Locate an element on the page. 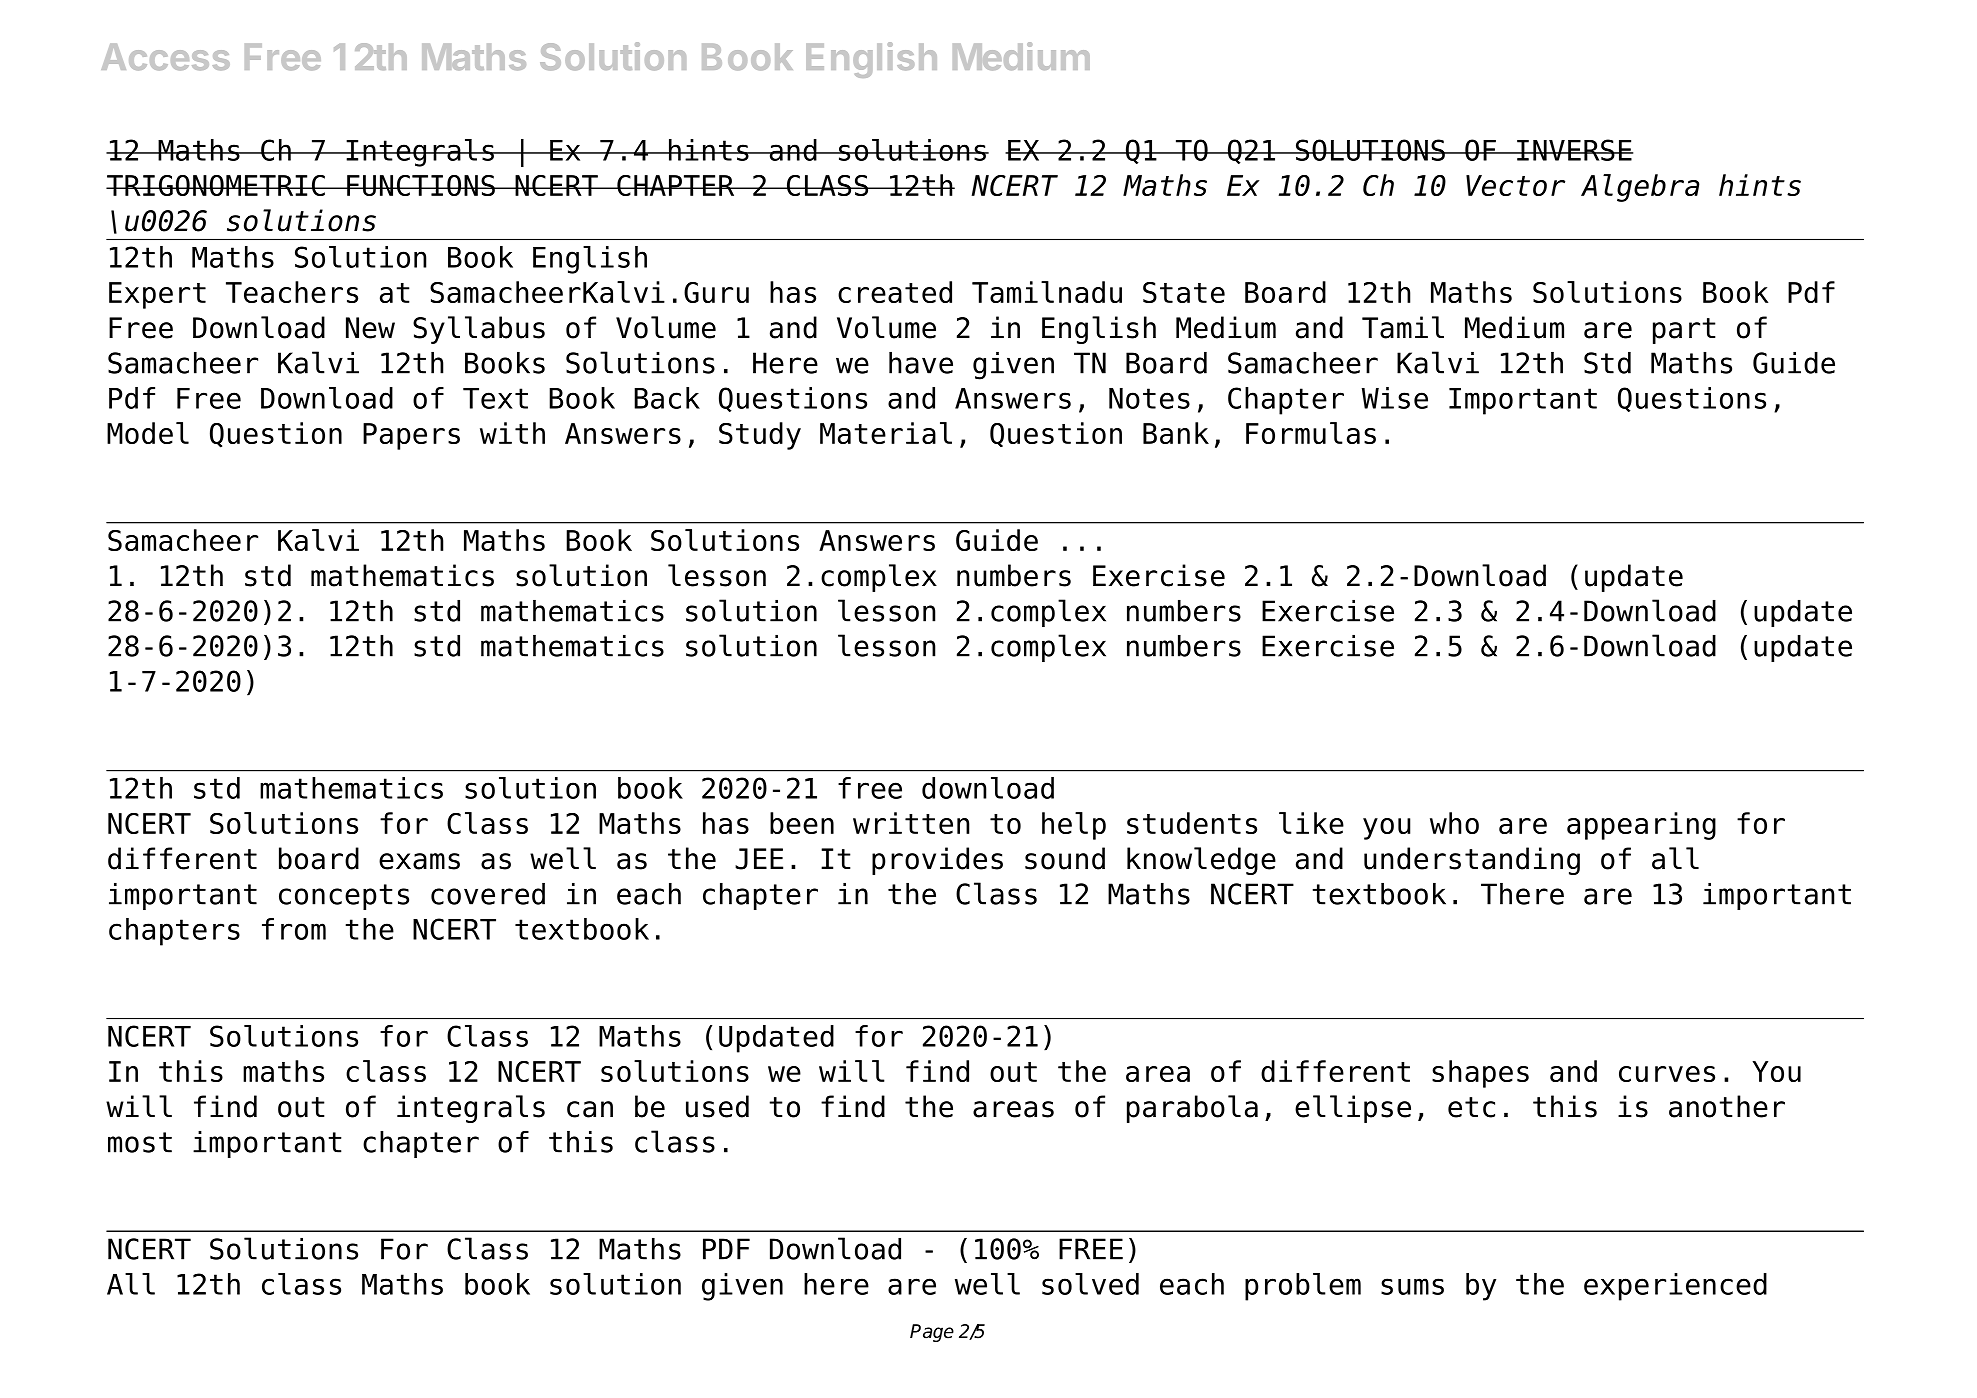  most is located at coordinates (140, 1142).
